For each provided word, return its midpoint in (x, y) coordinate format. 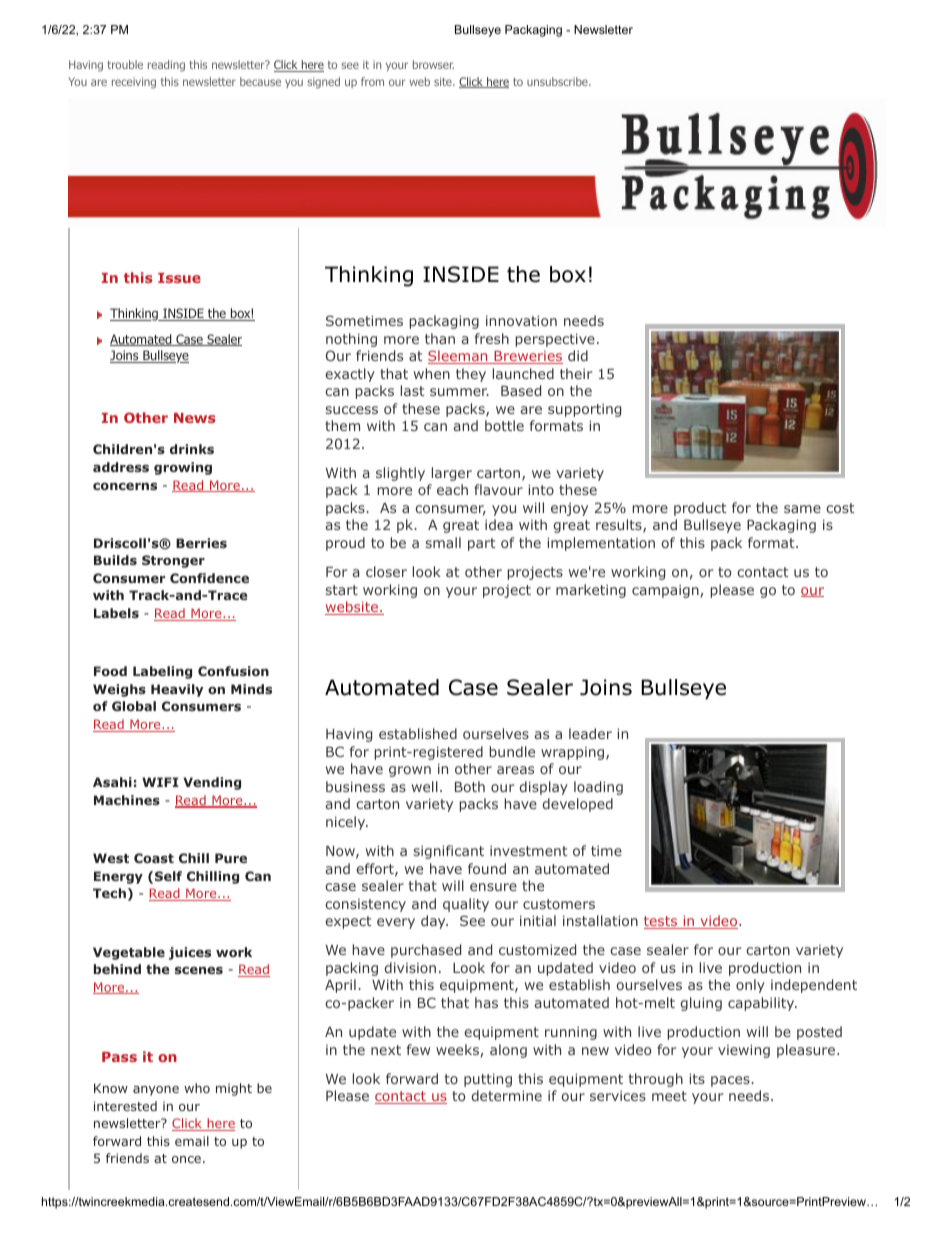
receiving (134, 83)
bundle (512, 751)
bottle (504, 425)
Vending (212, 783)
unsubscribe (558, 81)
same (802, 509)
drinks (192, 449)
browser (433, 64)
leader (590, 733)
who (197, 1088)
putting (488, 1080)
